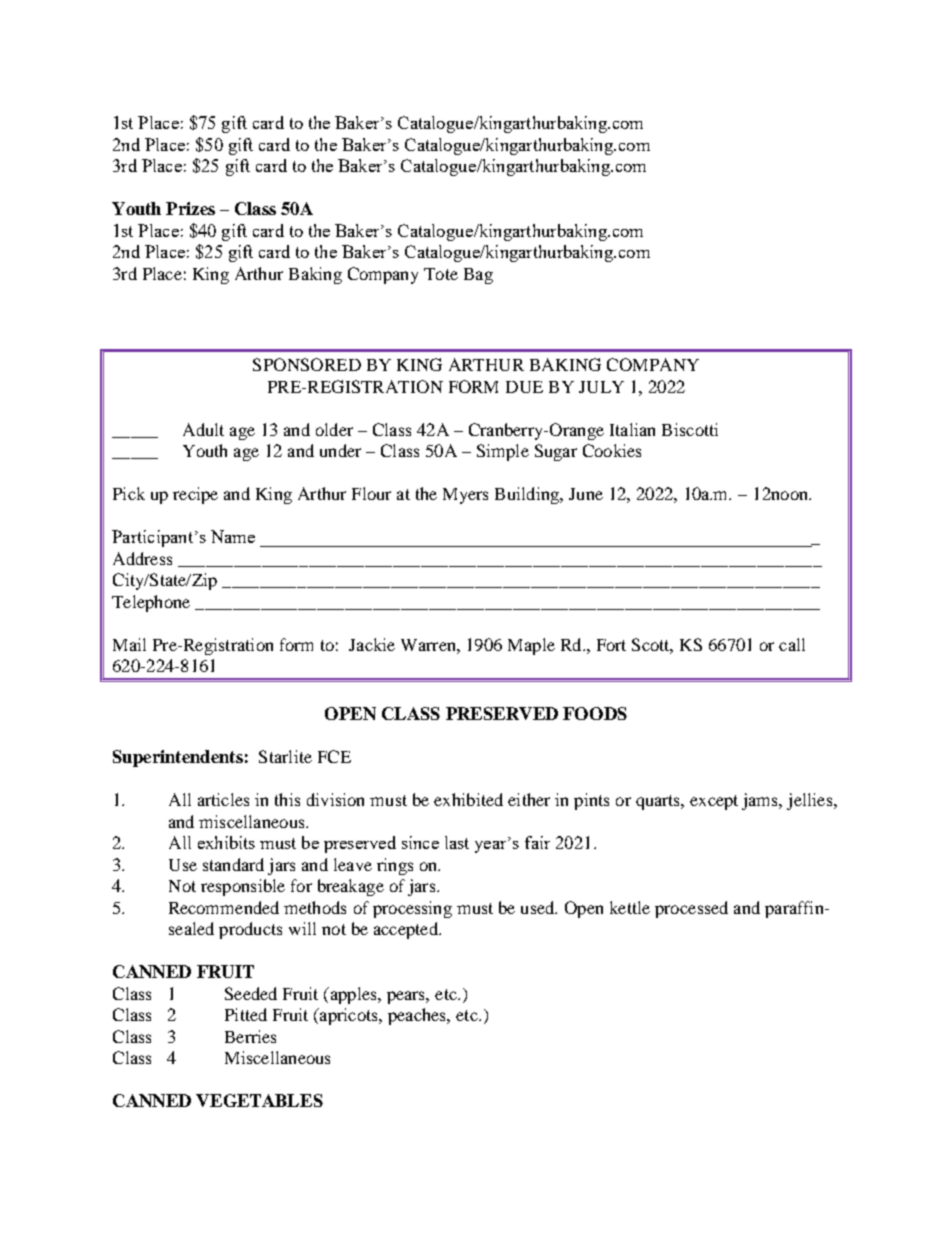  Describe the element at coordinates (418, 1016) in the page. I see `peaches` at that location.
